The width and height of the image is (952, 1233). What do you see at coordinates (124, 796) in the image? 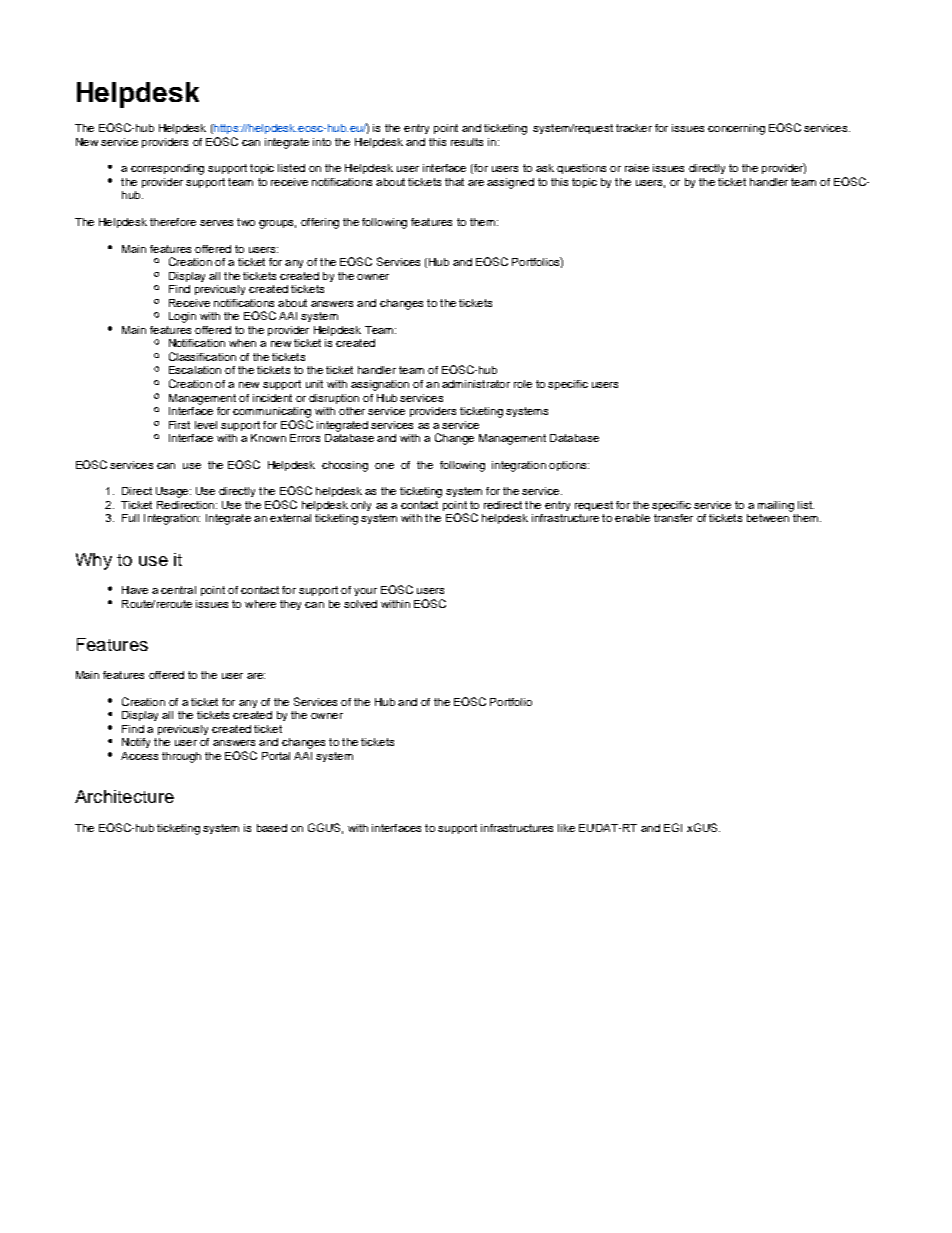
I see `Architecture` at bounding box center [124, 796].
